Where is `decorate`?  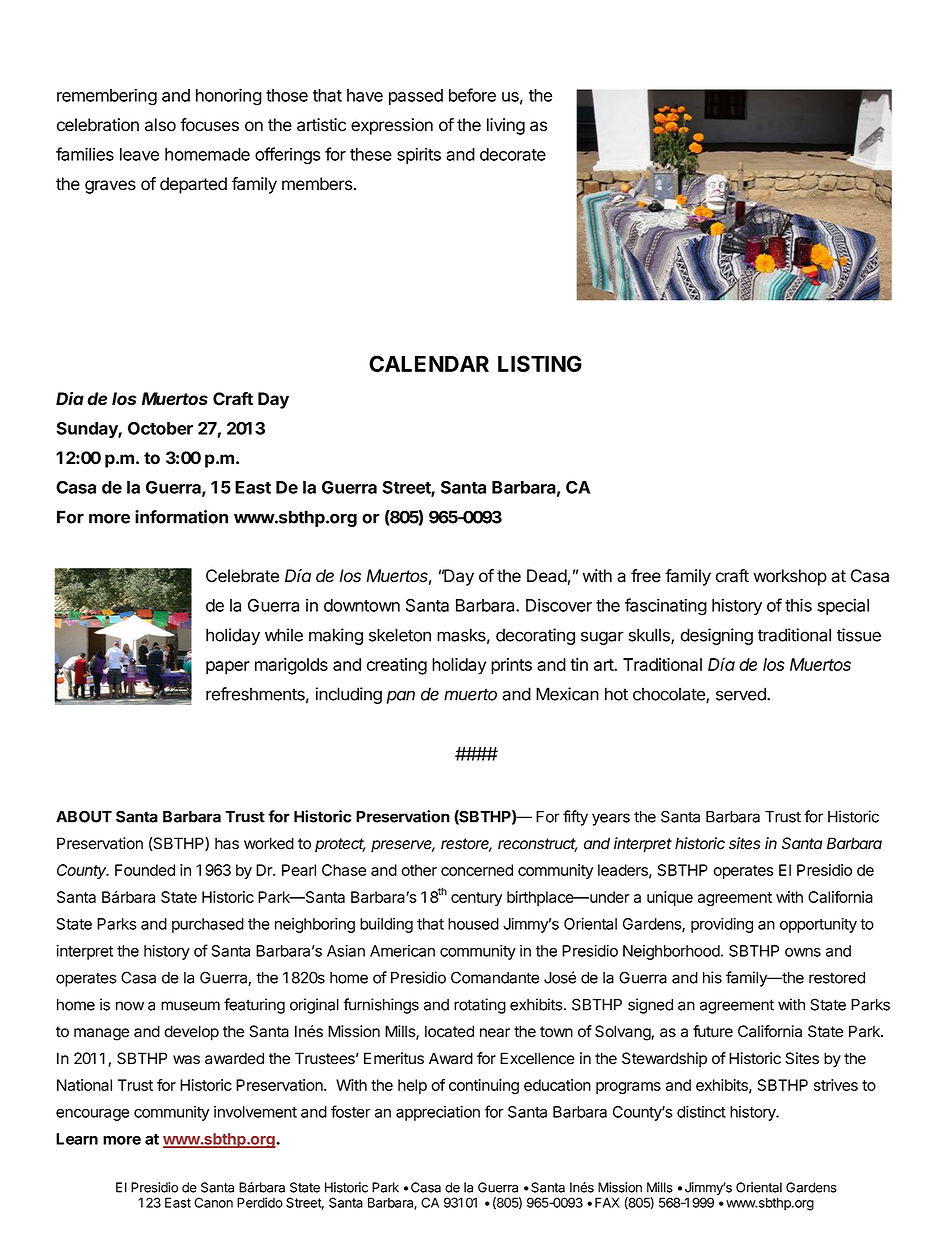 decorate is located at coordinates (513, 154).
